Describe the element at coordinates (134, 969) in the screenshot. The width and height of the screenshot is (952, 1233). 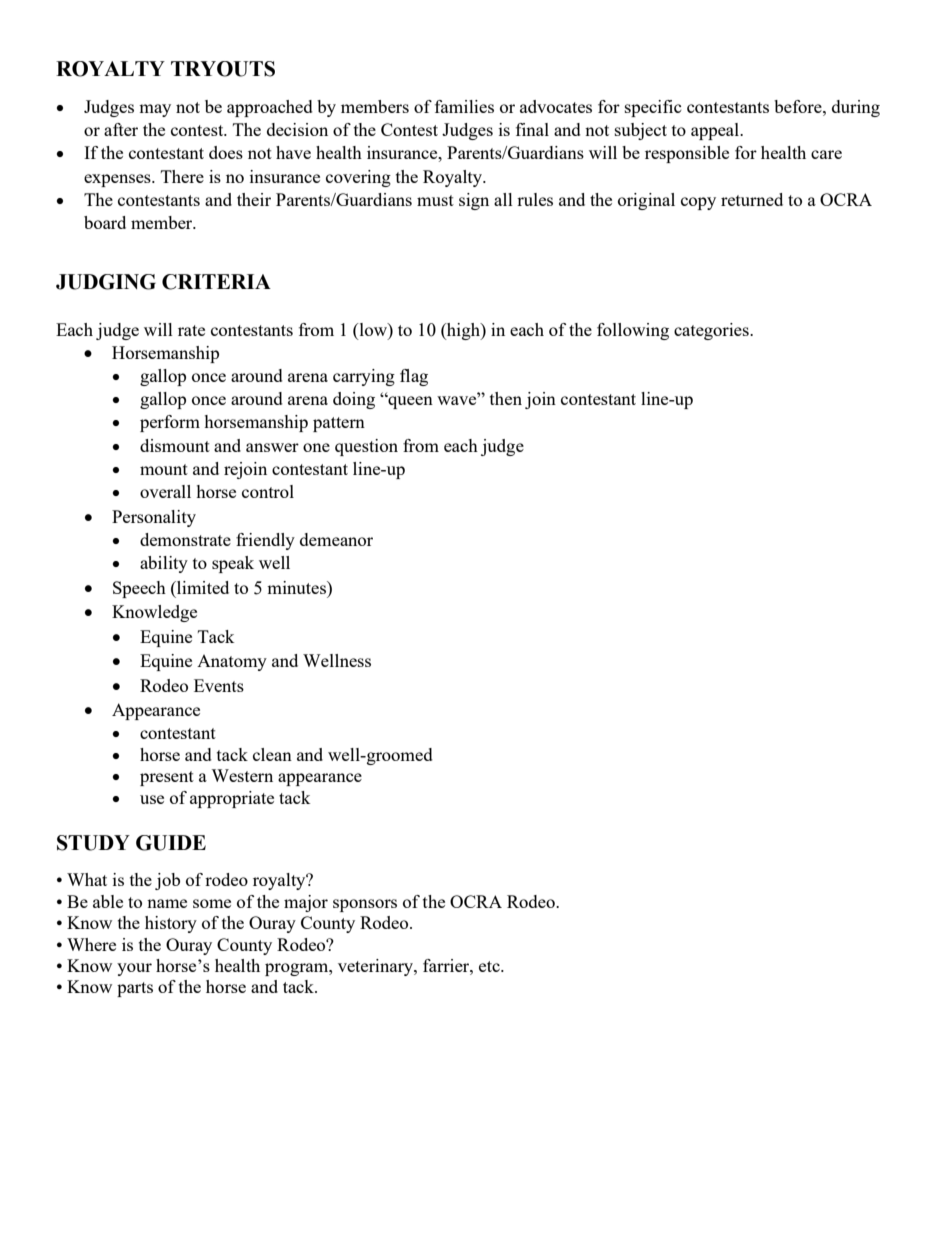
I see `your` at that location.
